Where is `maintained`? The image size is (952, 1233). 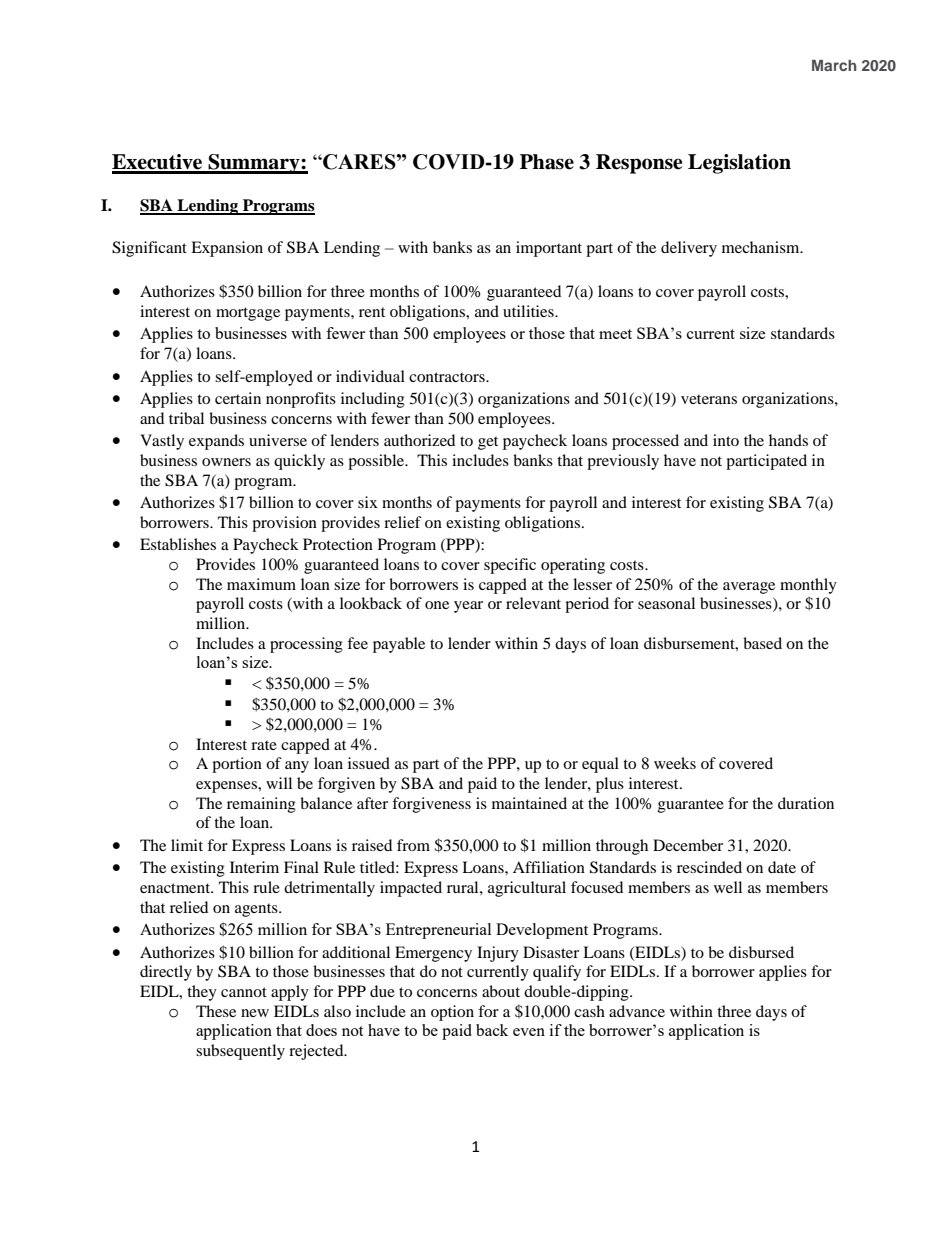
maintained is located at coordinates (529, 803).
